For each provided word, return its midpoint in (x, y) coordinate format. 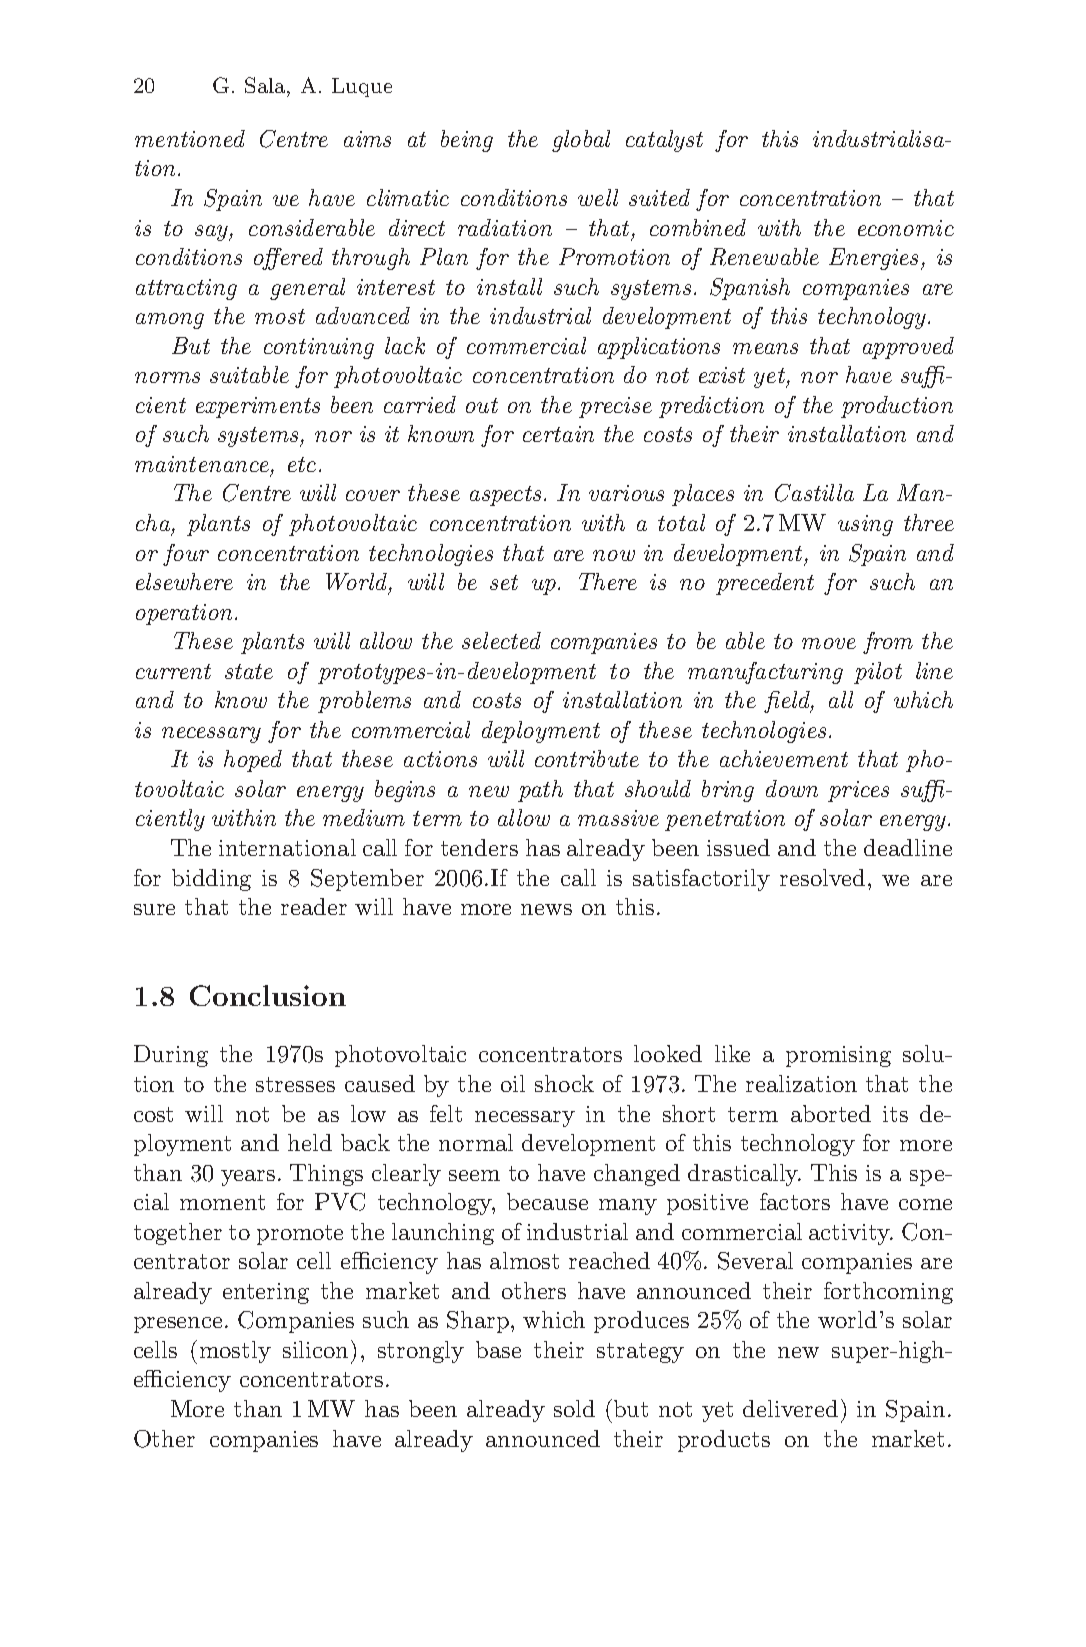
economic (906, 228)
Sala (266, 85)
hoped (253, 761)
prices (858, 791)
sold (574, 1408)
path (540, 791)
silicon (317, 1349)
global (581, 141)
